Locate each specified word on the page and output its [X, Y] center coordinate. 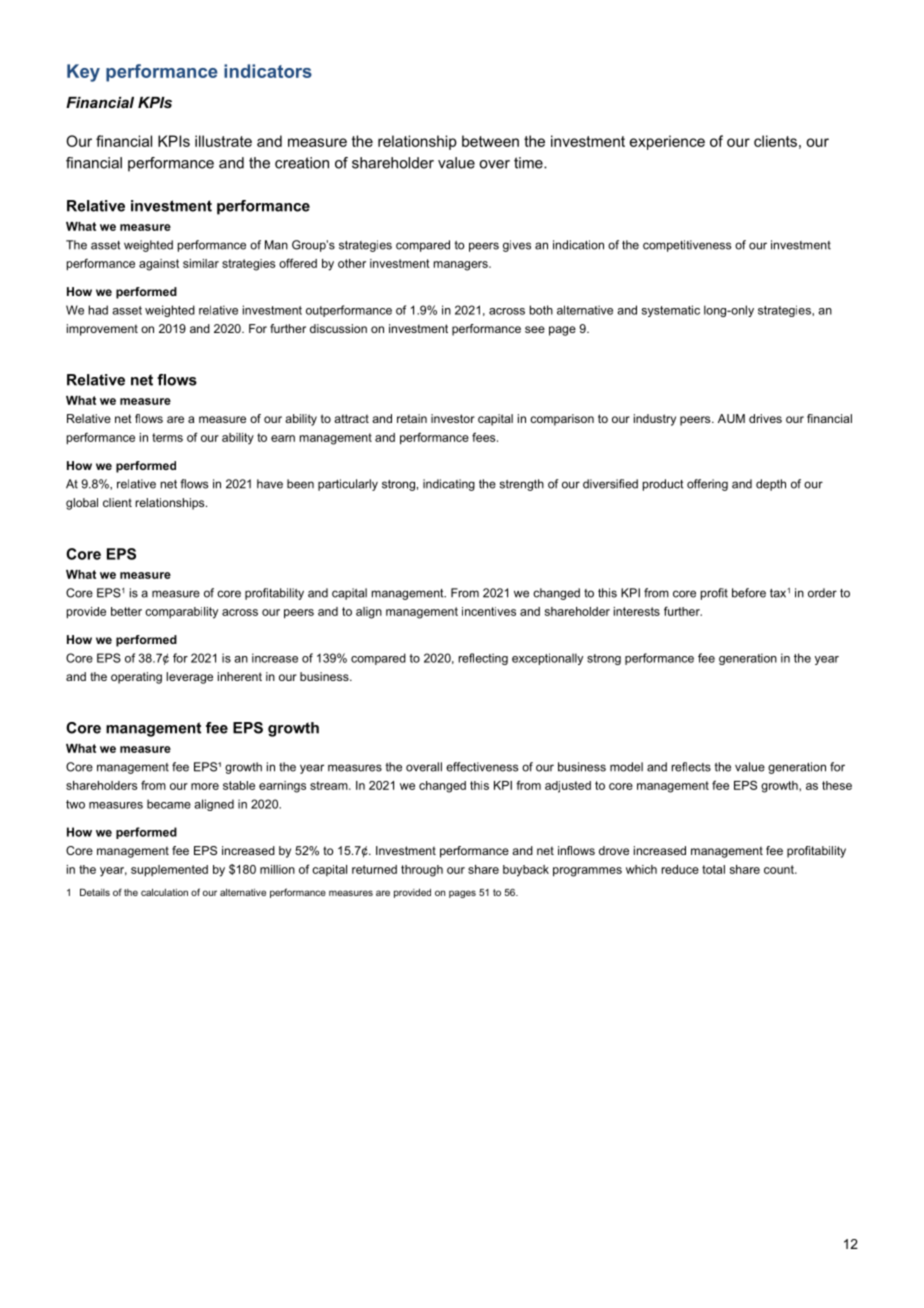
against [159, 265]
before [749, 593]
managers [462, 266]
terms [167, 437]
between [490, 141]
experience [667, 142]
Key [83, 73]
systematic [671, 311]
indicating [449, 485]
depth [771, 485]
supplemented [169, 871]
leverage [189, 678]
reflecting [483, 659]
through [422, 871]
